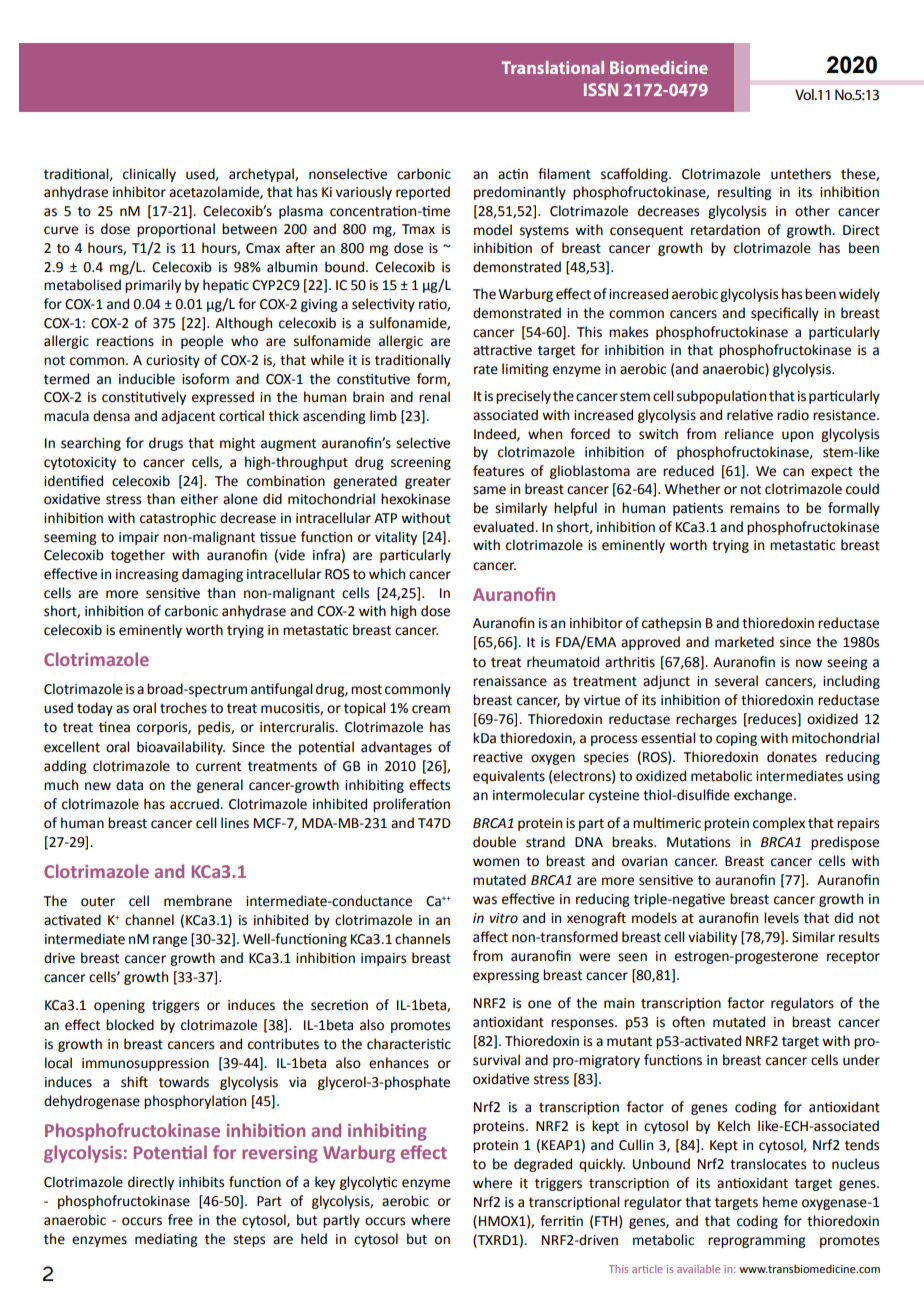  Describe the element at coordinates (757, 1241) in the image. I see `reprogramming` at that location.
